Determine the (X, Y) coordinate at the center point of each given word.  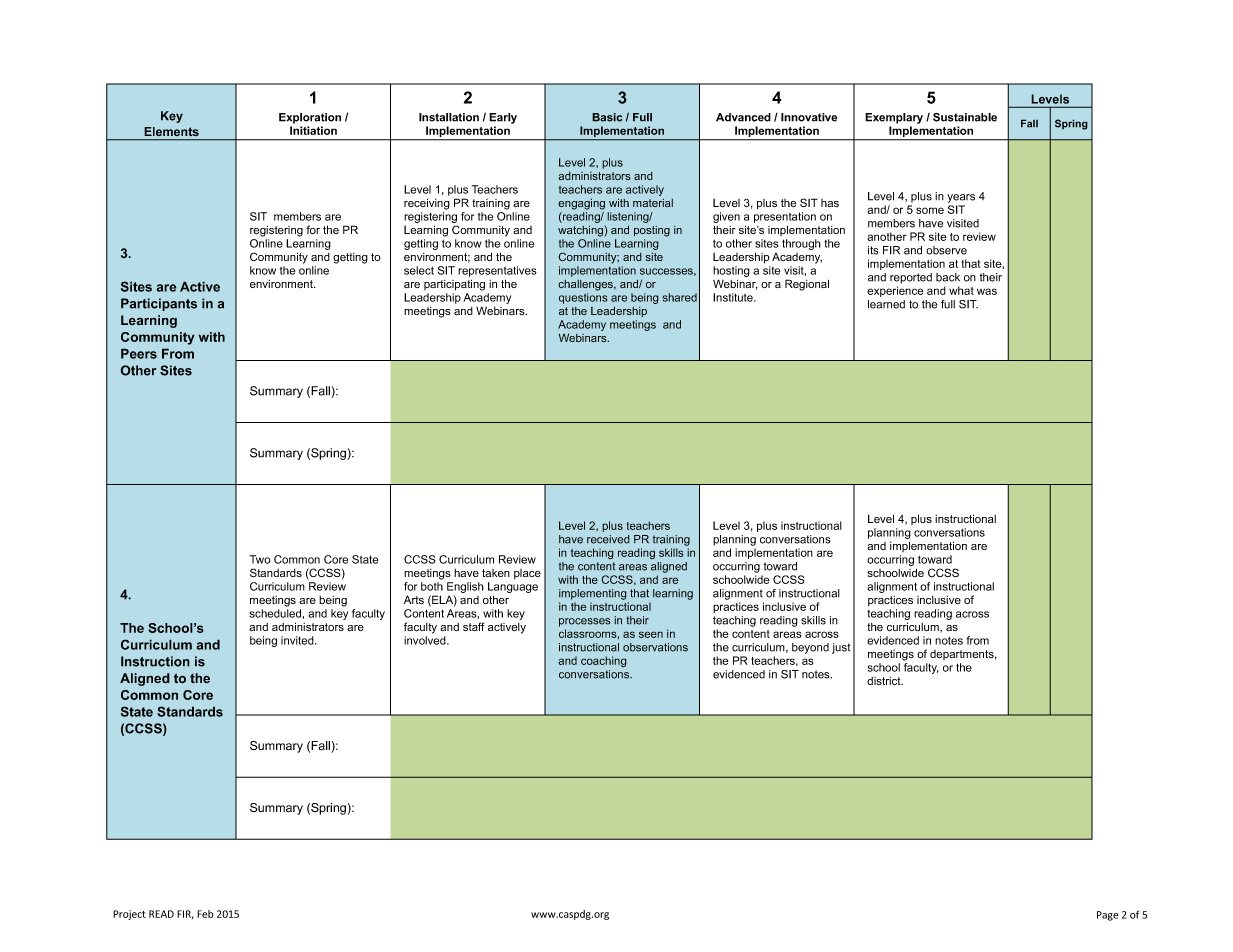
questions (583, 298)
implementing (593, 594)
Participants (159, 304)
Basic (607, 117)
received (608, 539)
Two (260, 559)
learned (886, 304)
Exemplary (894, 118)
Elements (172, 131)
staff (474, 626)
